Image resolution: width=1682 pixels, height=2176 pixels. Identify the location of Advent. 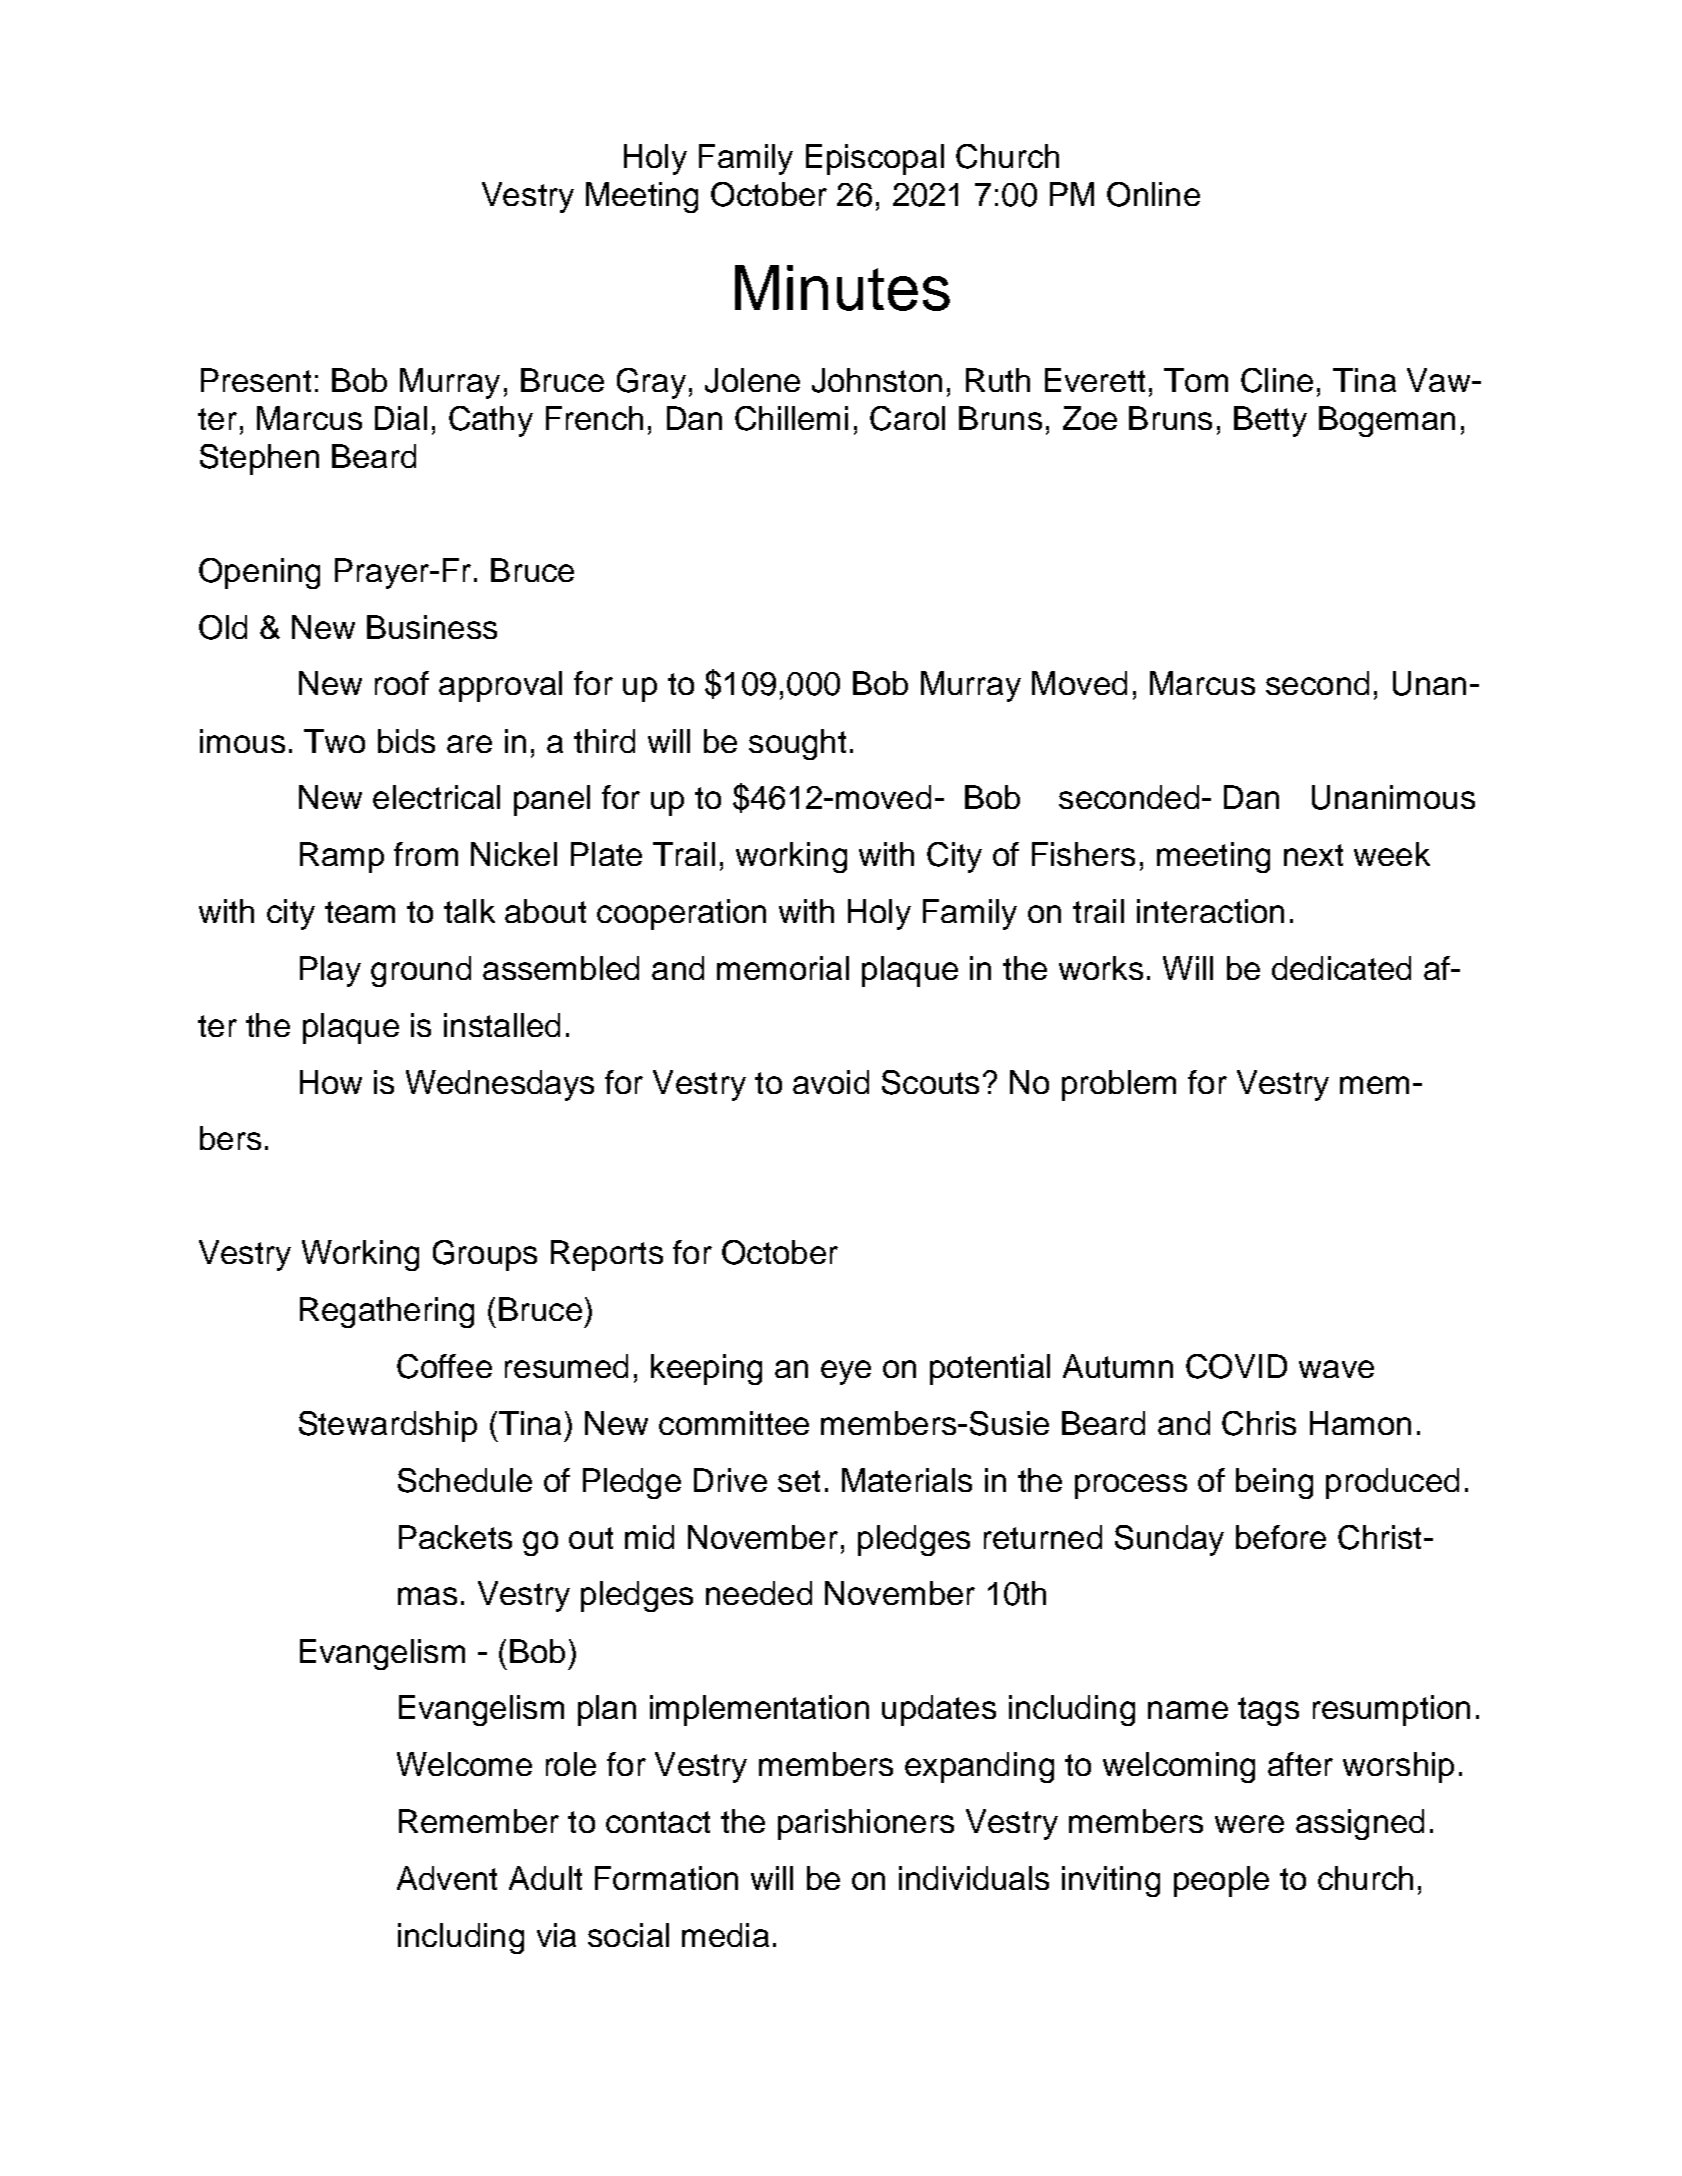
(447, 1878).
